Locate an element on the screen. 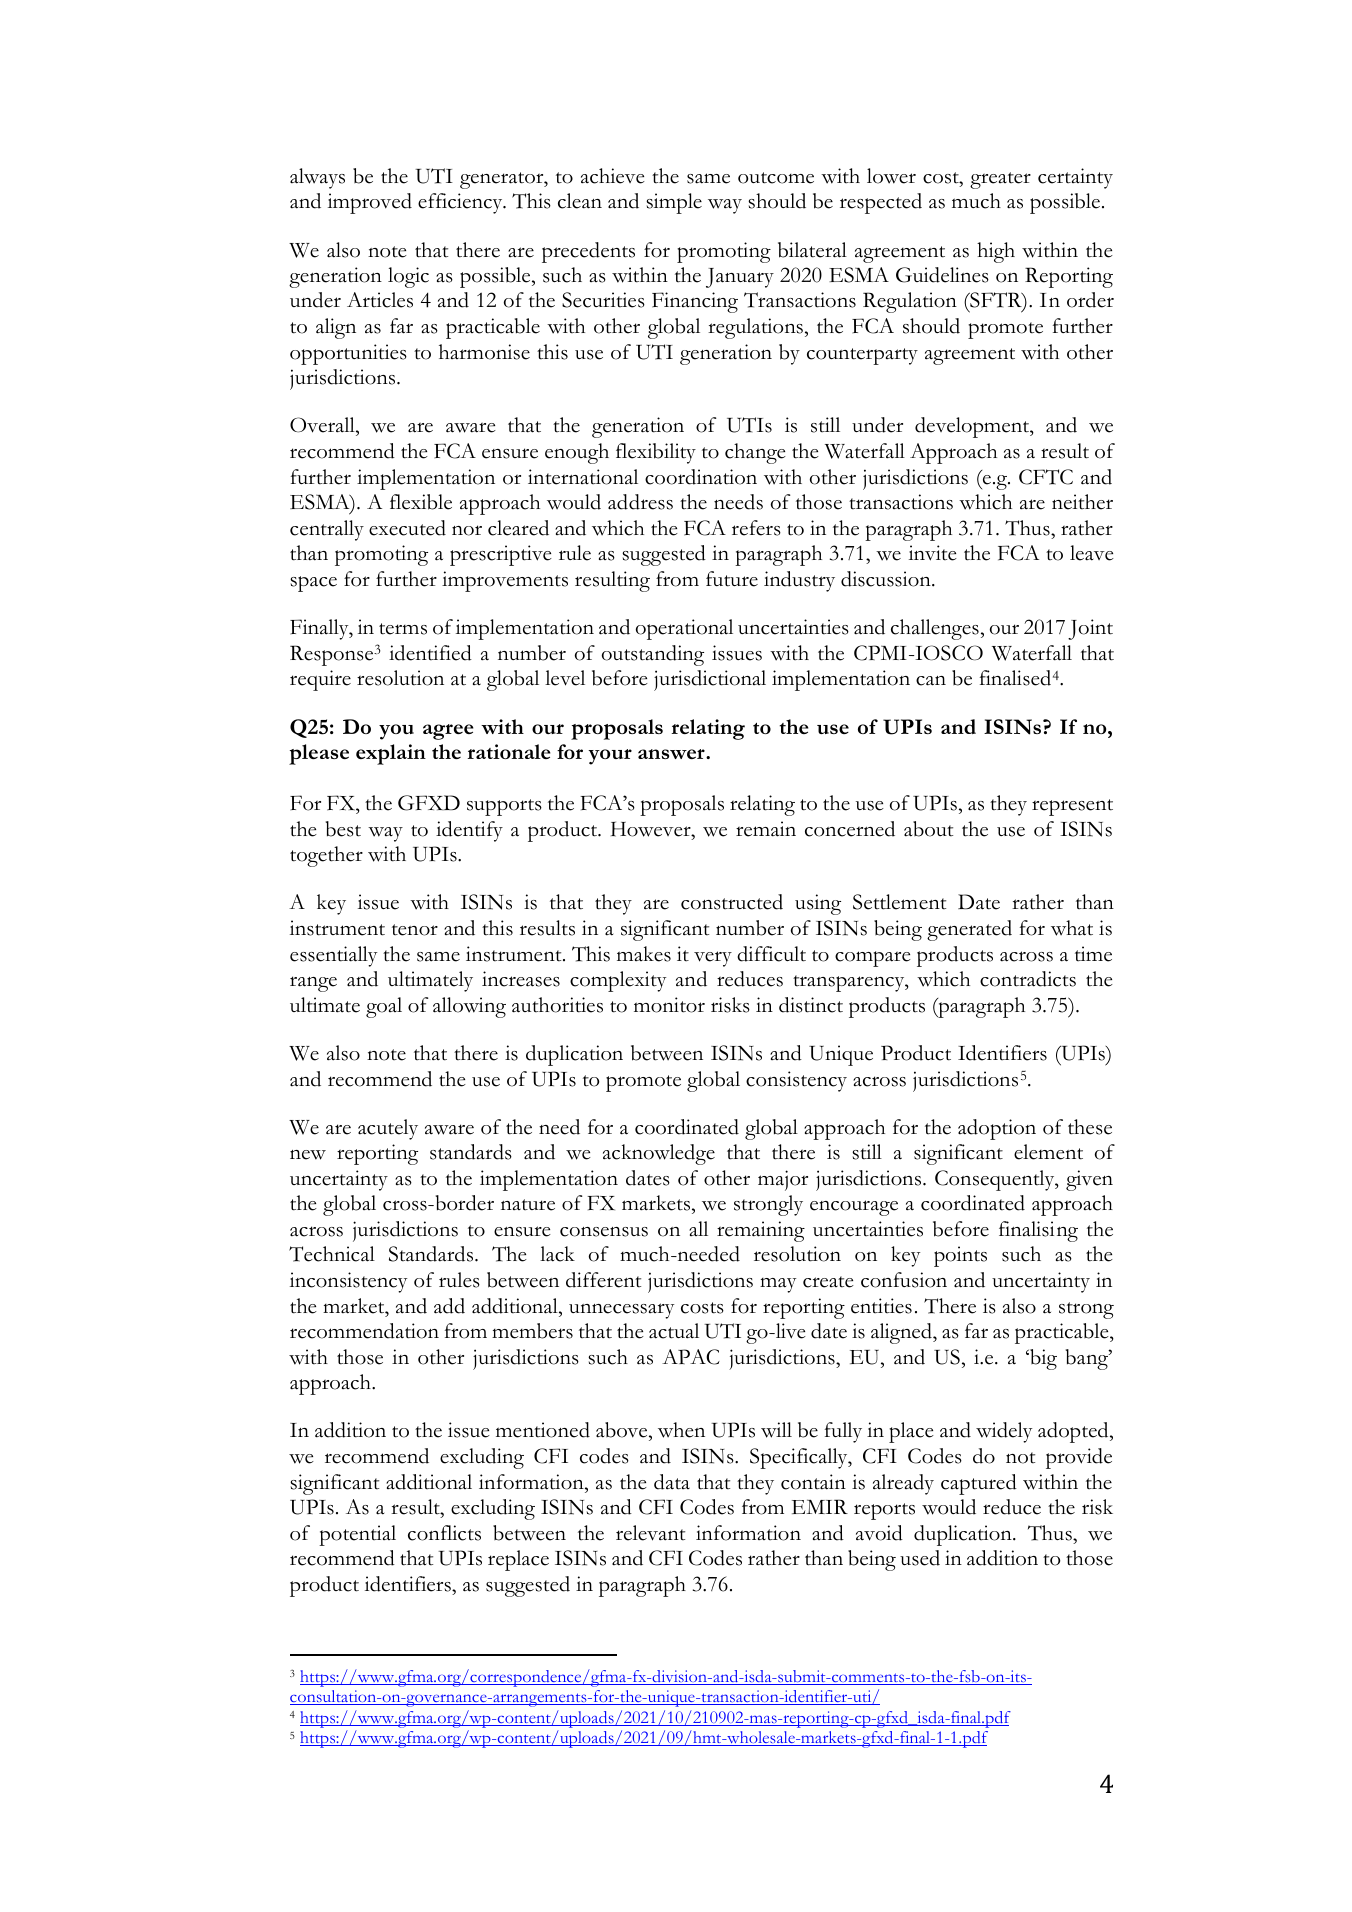 The height and width of the screenshot is (1912, 1352). adoption is located at coordinates (997, 1129).
